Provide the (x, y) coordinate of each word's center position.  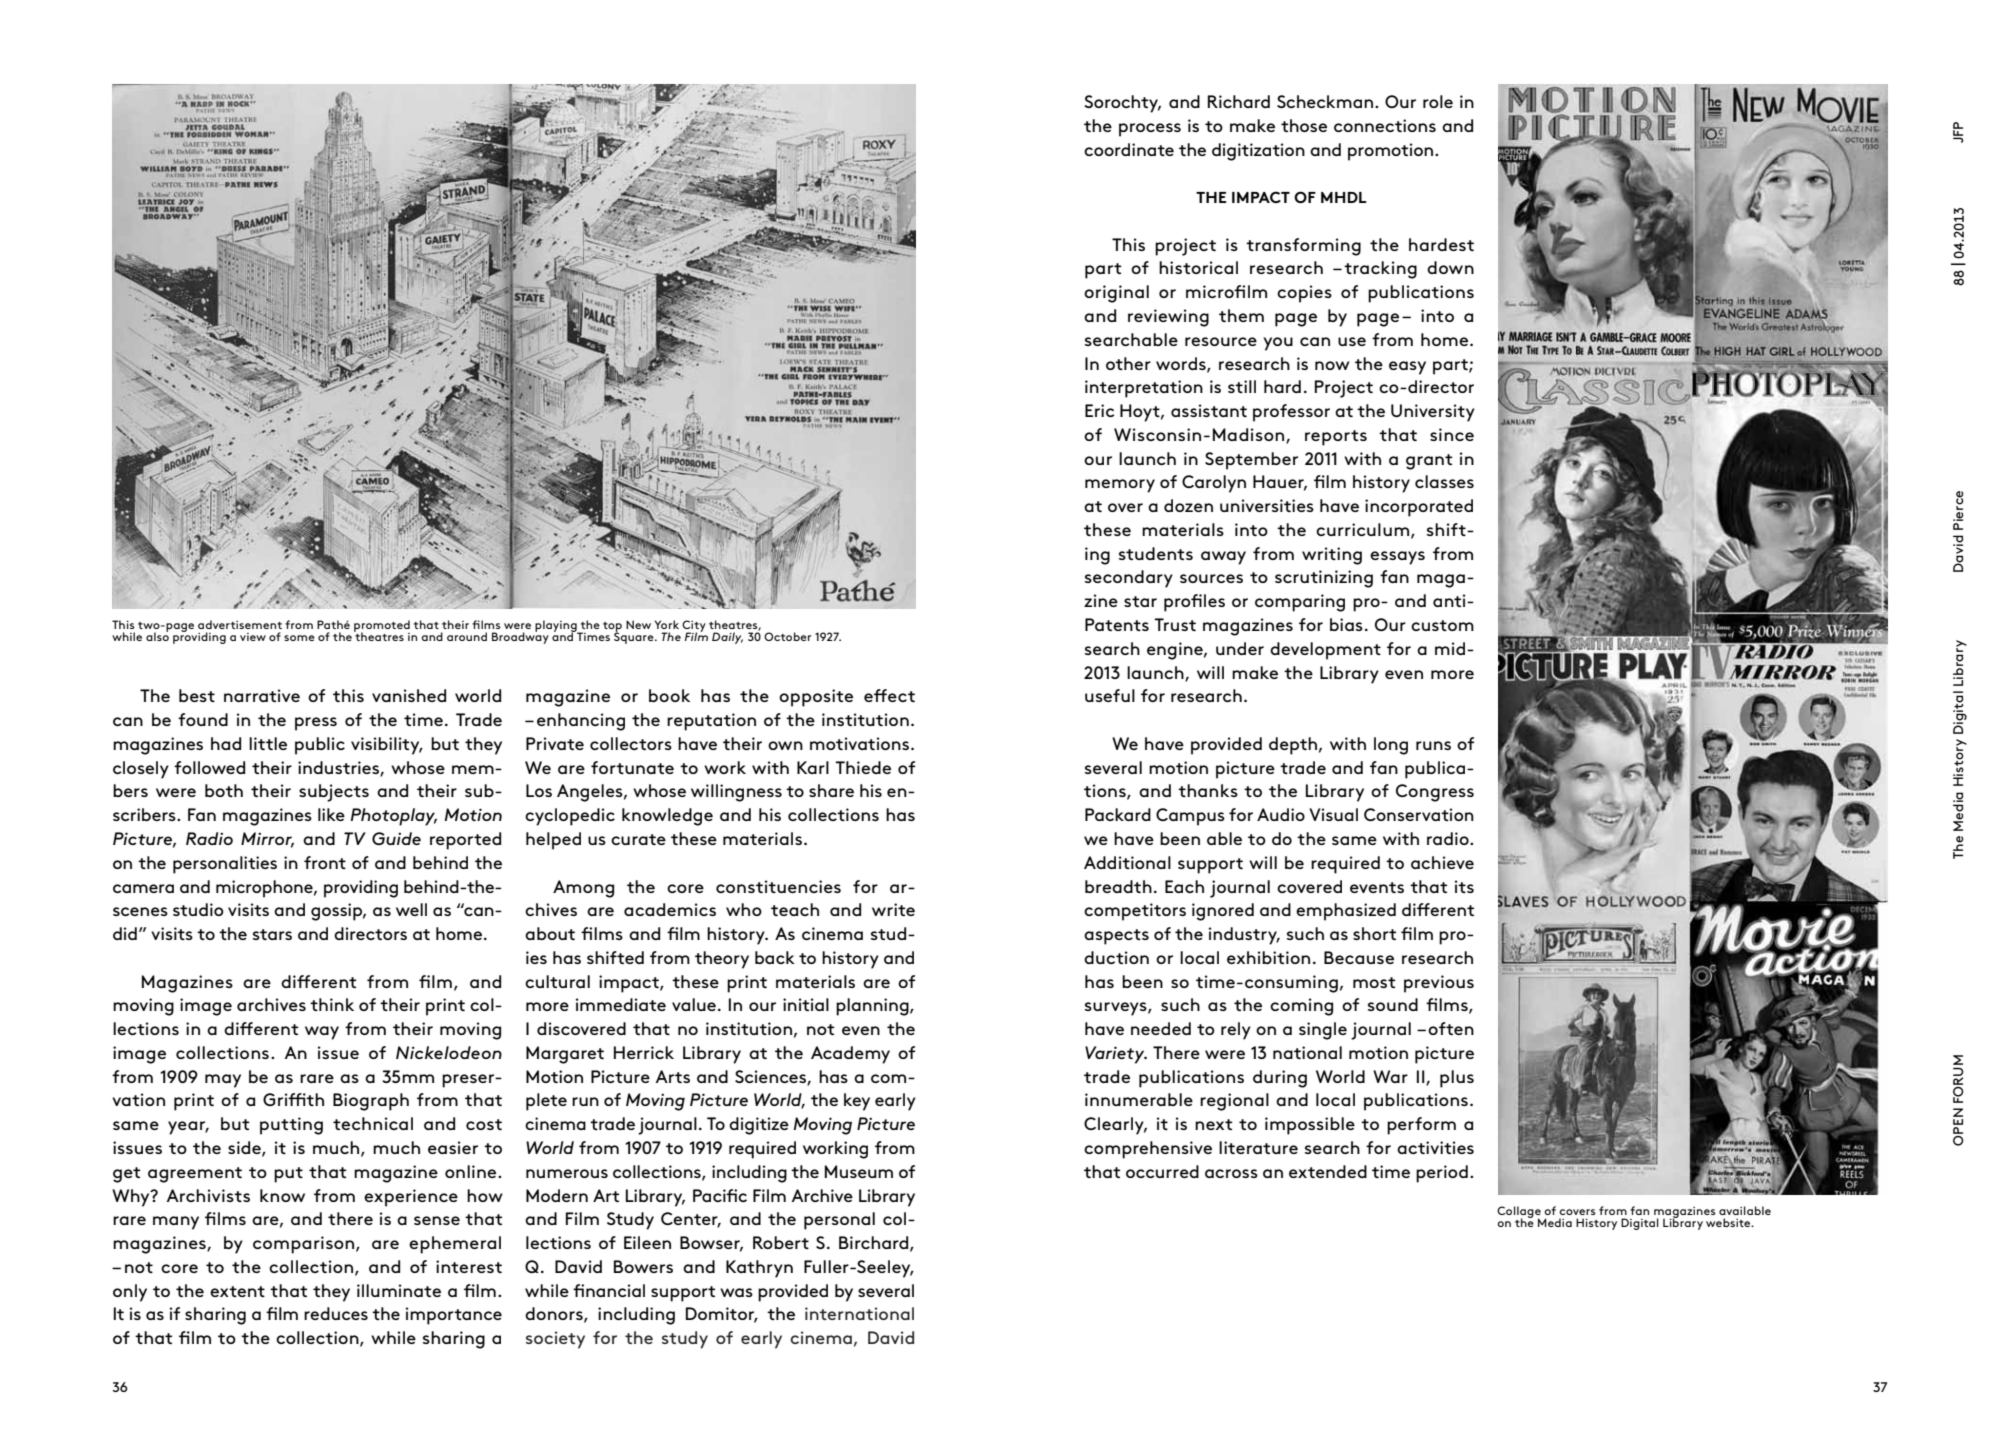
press (316, 724)
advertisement (240, 624)
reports (1336, 438)
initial (806, 1004)
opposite (816, 698)
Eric (1100, 410)
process (1150, 130)
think (332, 1004)
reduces (336, 1313)
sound (1393, 1004)
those (1304, 125)
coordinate (1129, 149)
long (1391, 746)
